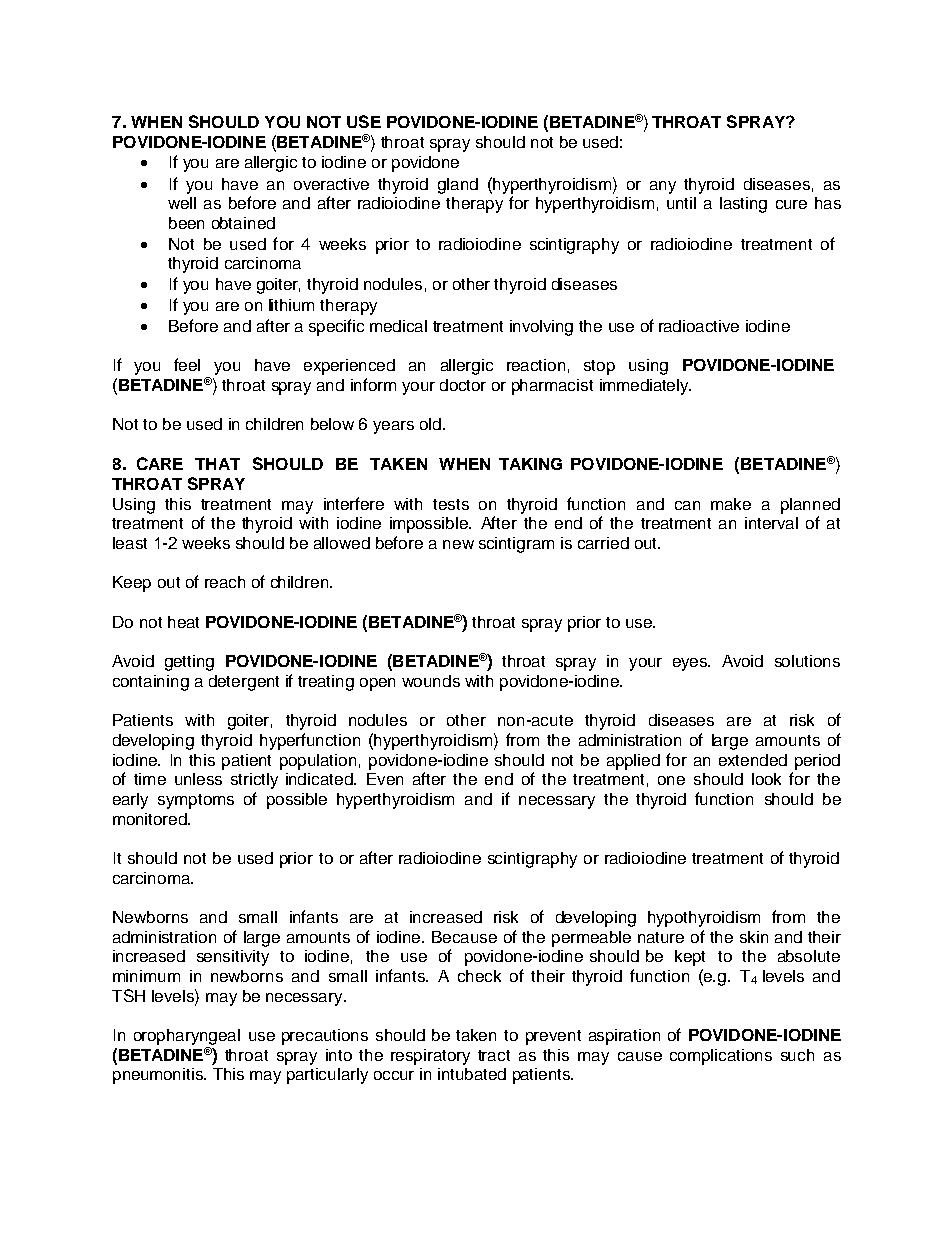 This screenshot has width=952, height=1233. What do you see at coordinates (183, 622) in the screenshot?
I see `heat` at bounding box center [183, 622].
